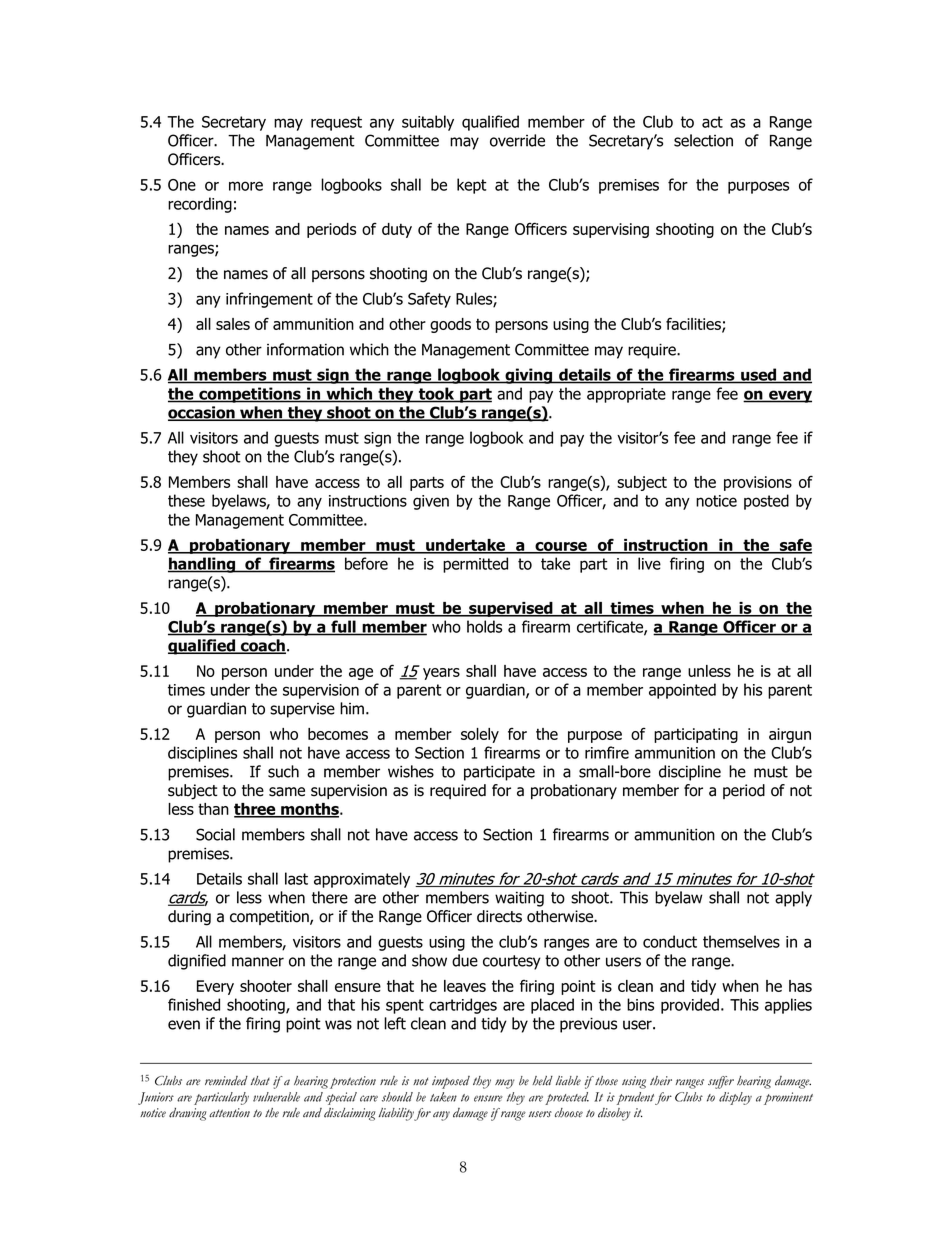 This screenshot has height=1233, width=952. I want to click on more, so click(246, 186).
